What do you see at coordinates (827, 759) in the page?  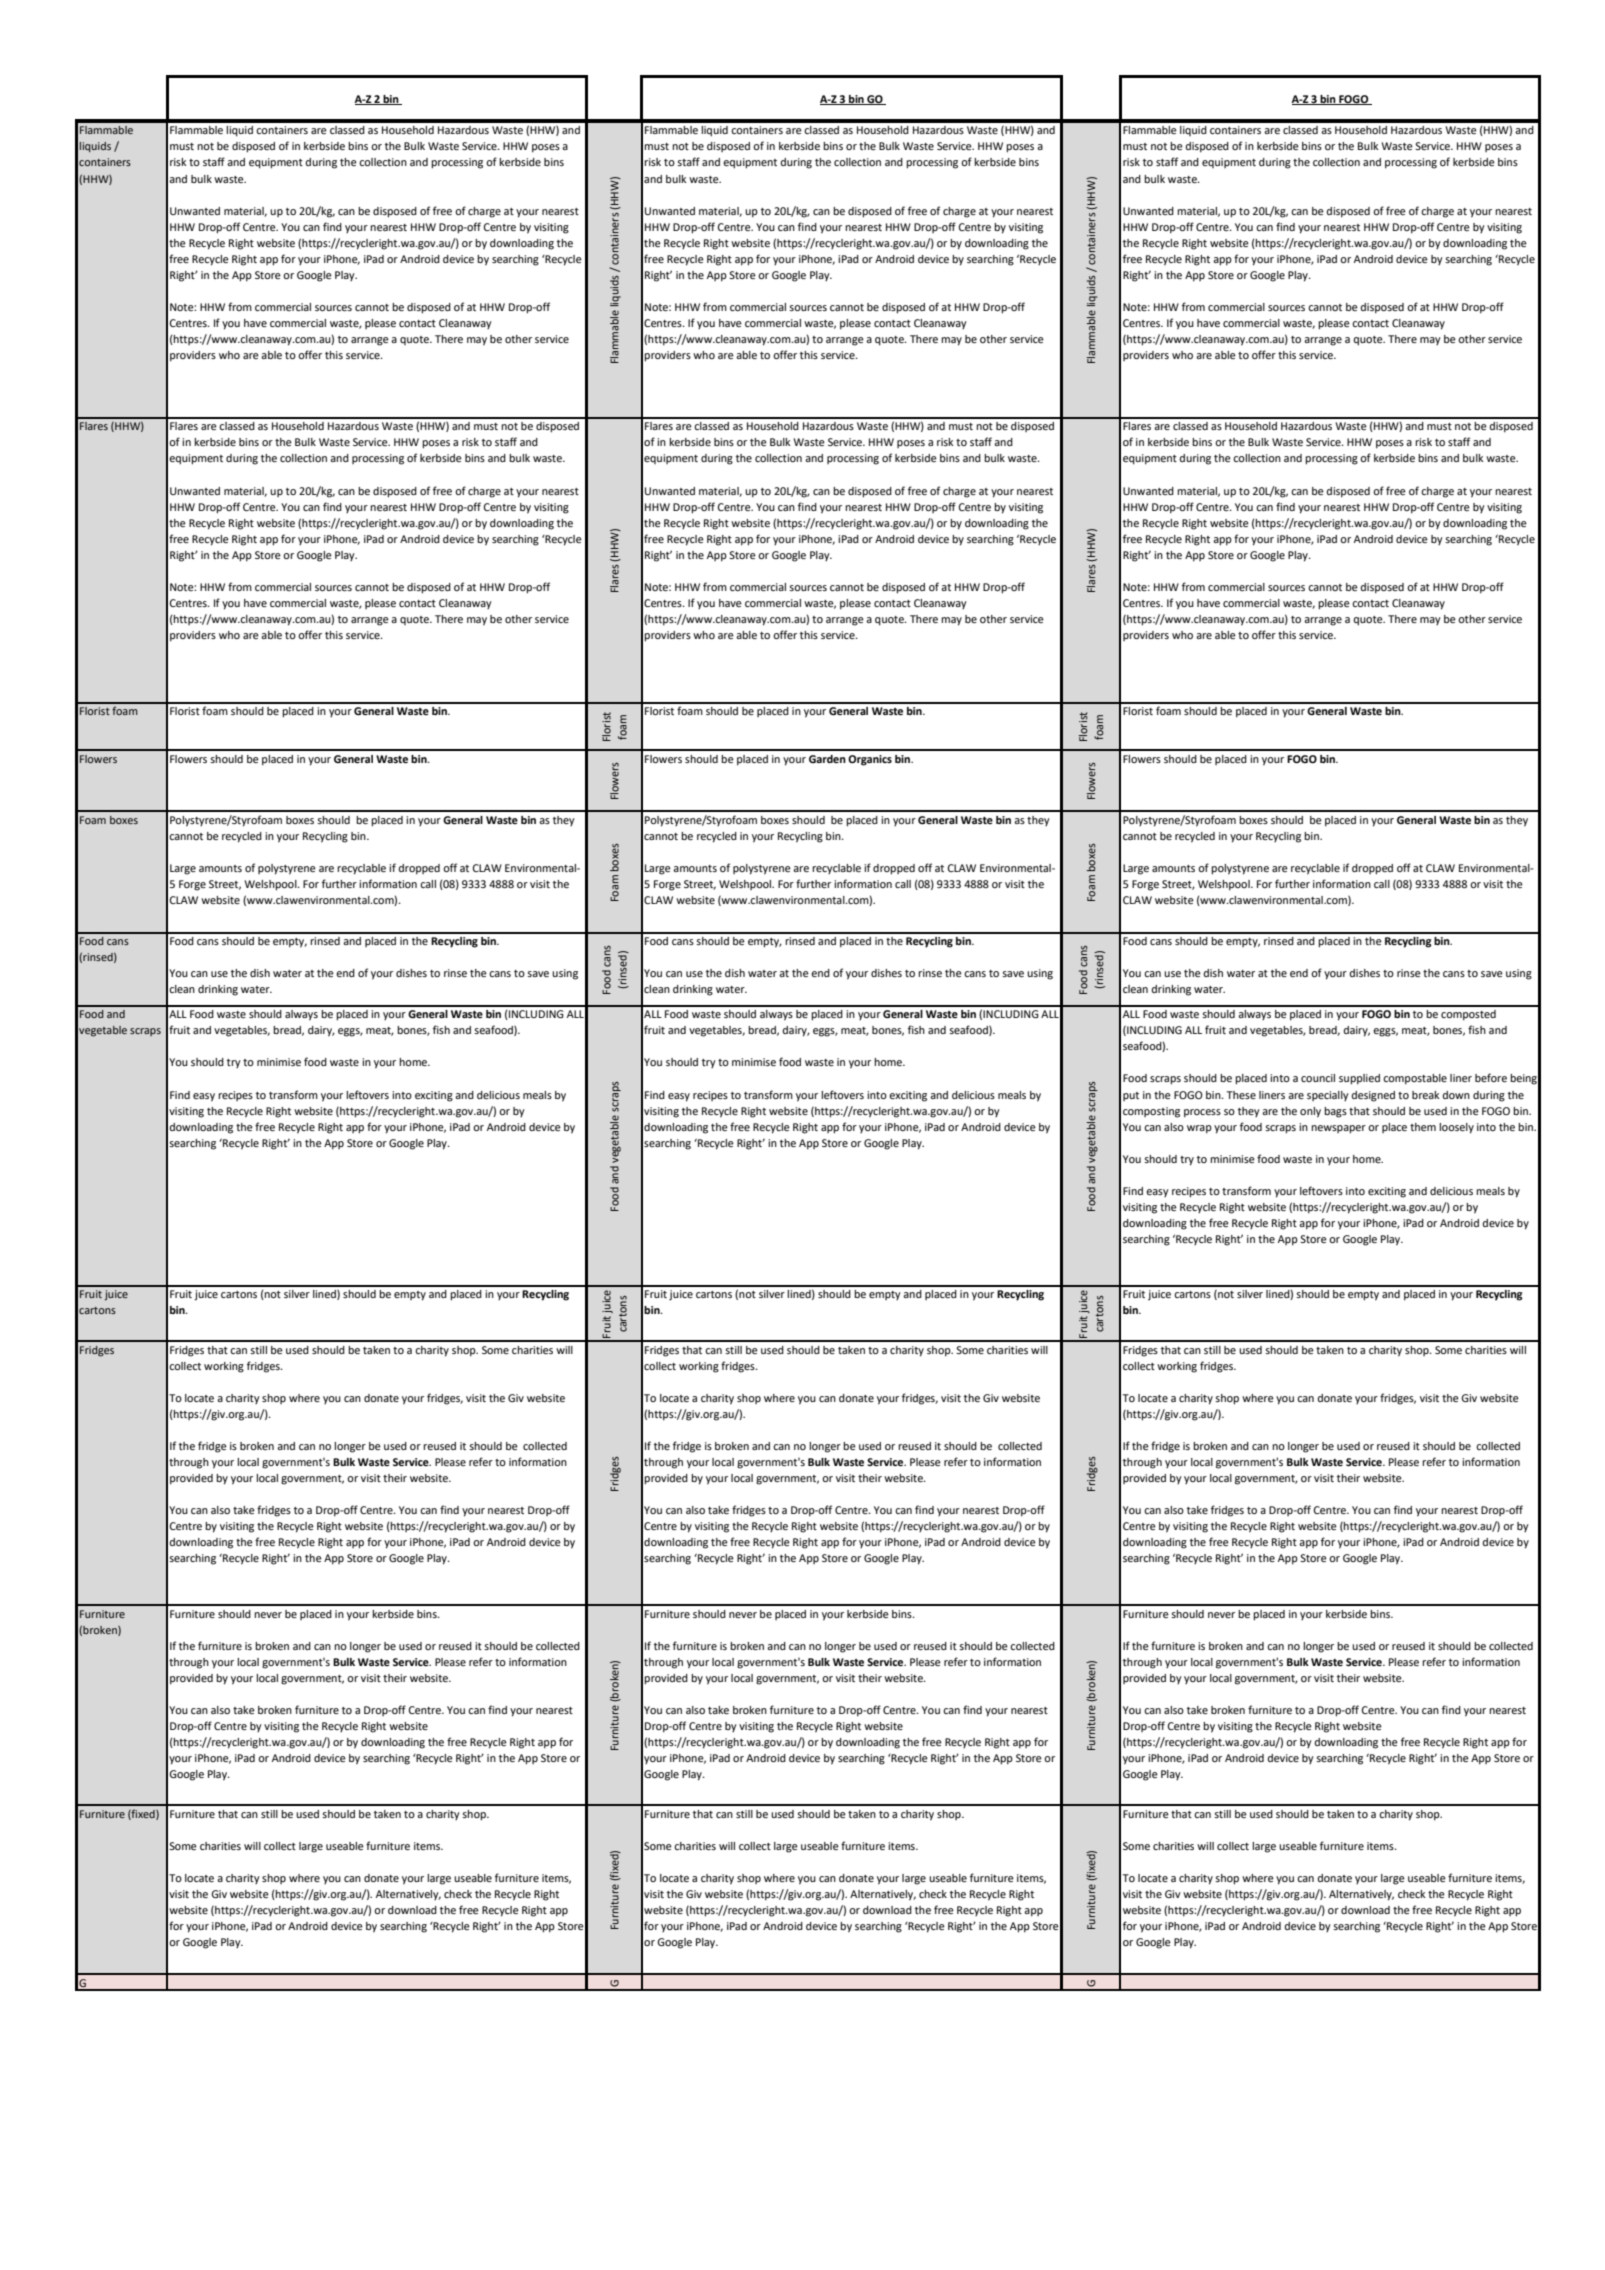 I see `Garden` at bounding box center [827, 759].
